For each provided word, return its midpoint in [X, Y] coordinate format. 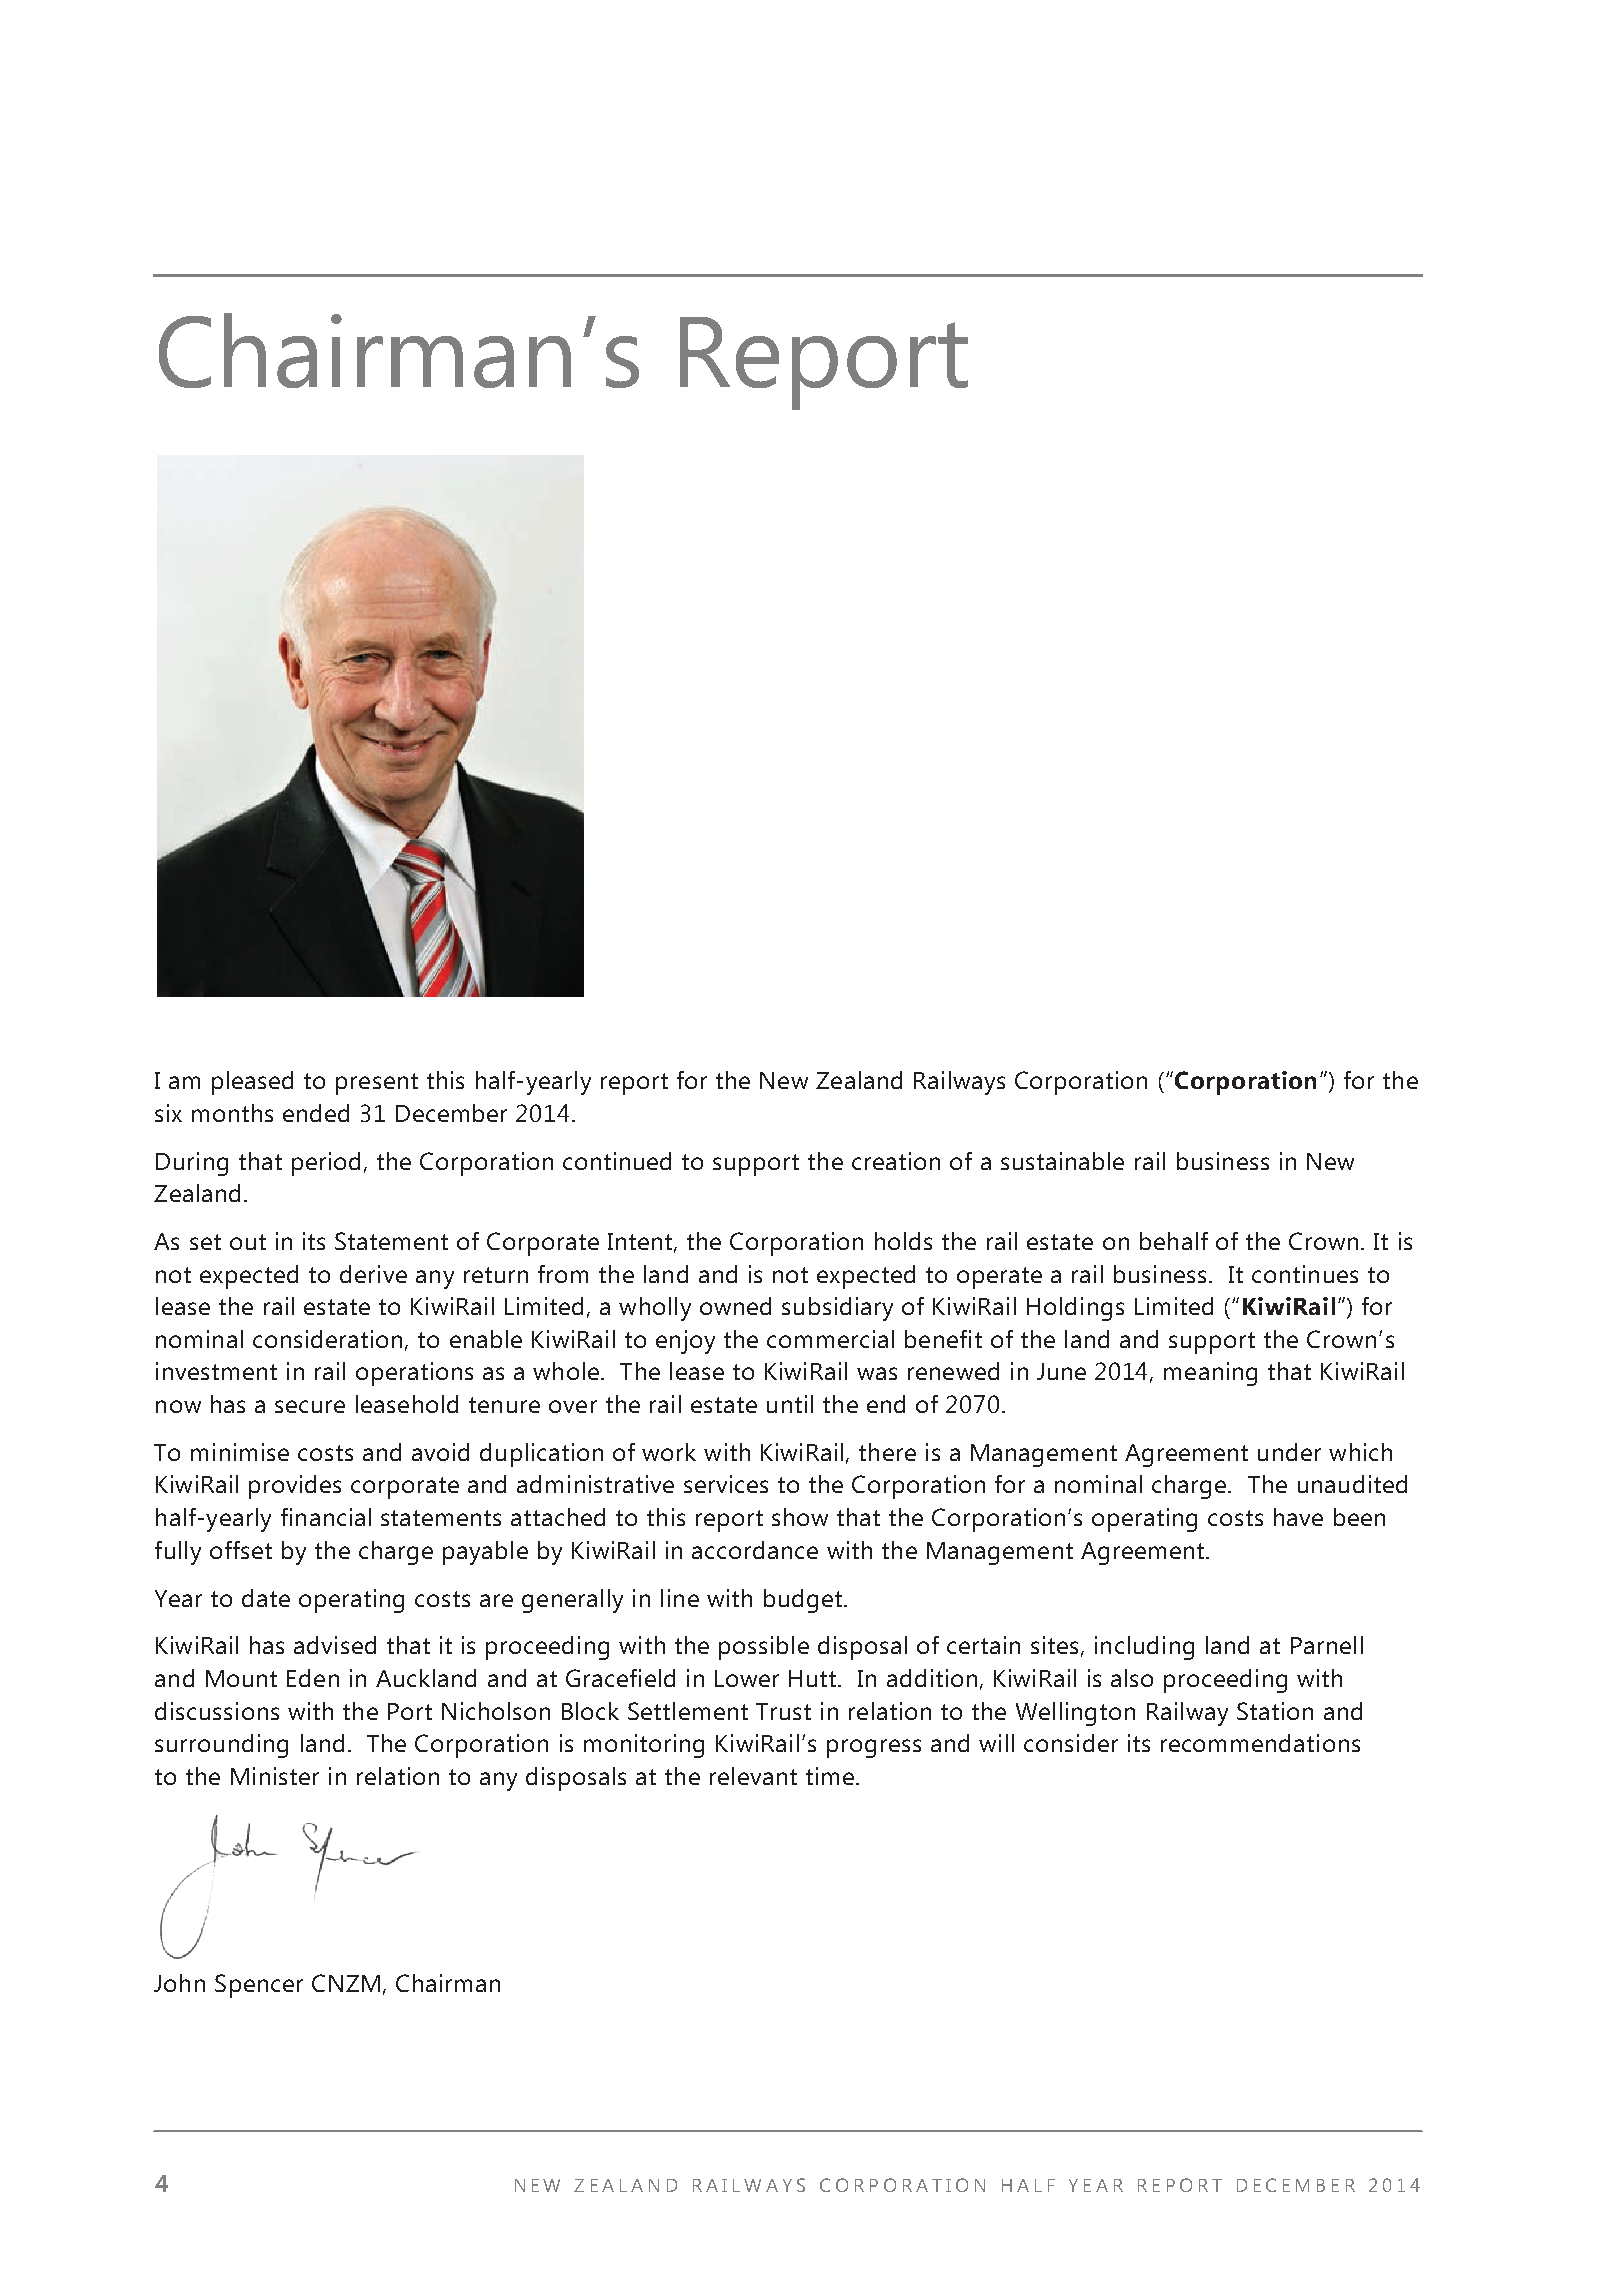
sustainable [1062, 1161]
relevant [753, 1776]
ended [316, 1113]
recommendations [1260, 1743]
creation [896, 1161]
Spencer [259, 1986]
